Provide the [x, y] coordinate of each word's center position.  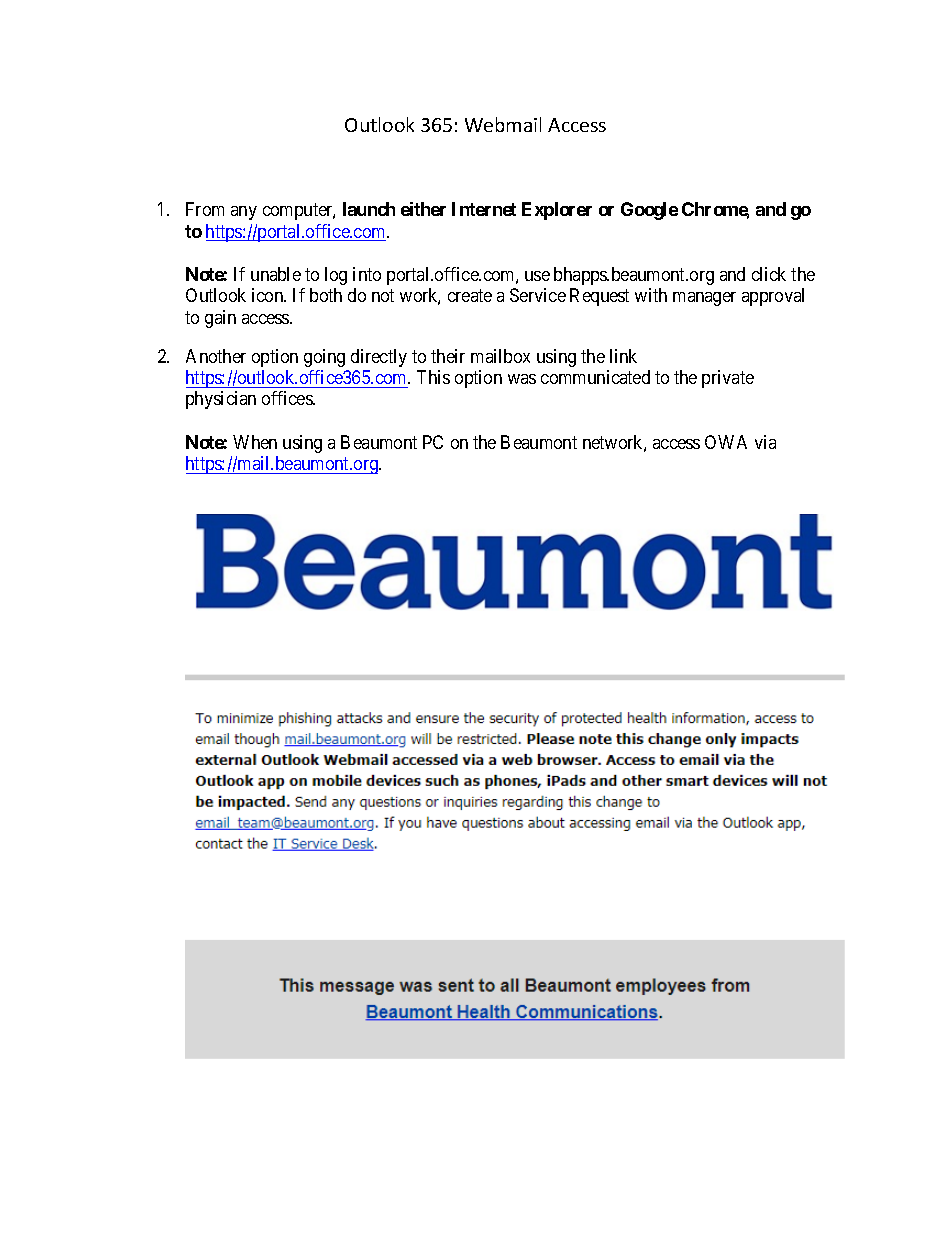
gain [220, 319]
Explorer [557, 211]
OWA [726, 442]
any [244, 213]
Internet [484, 209]
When [255, 442]
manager [704, 299]
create [470, 295]
